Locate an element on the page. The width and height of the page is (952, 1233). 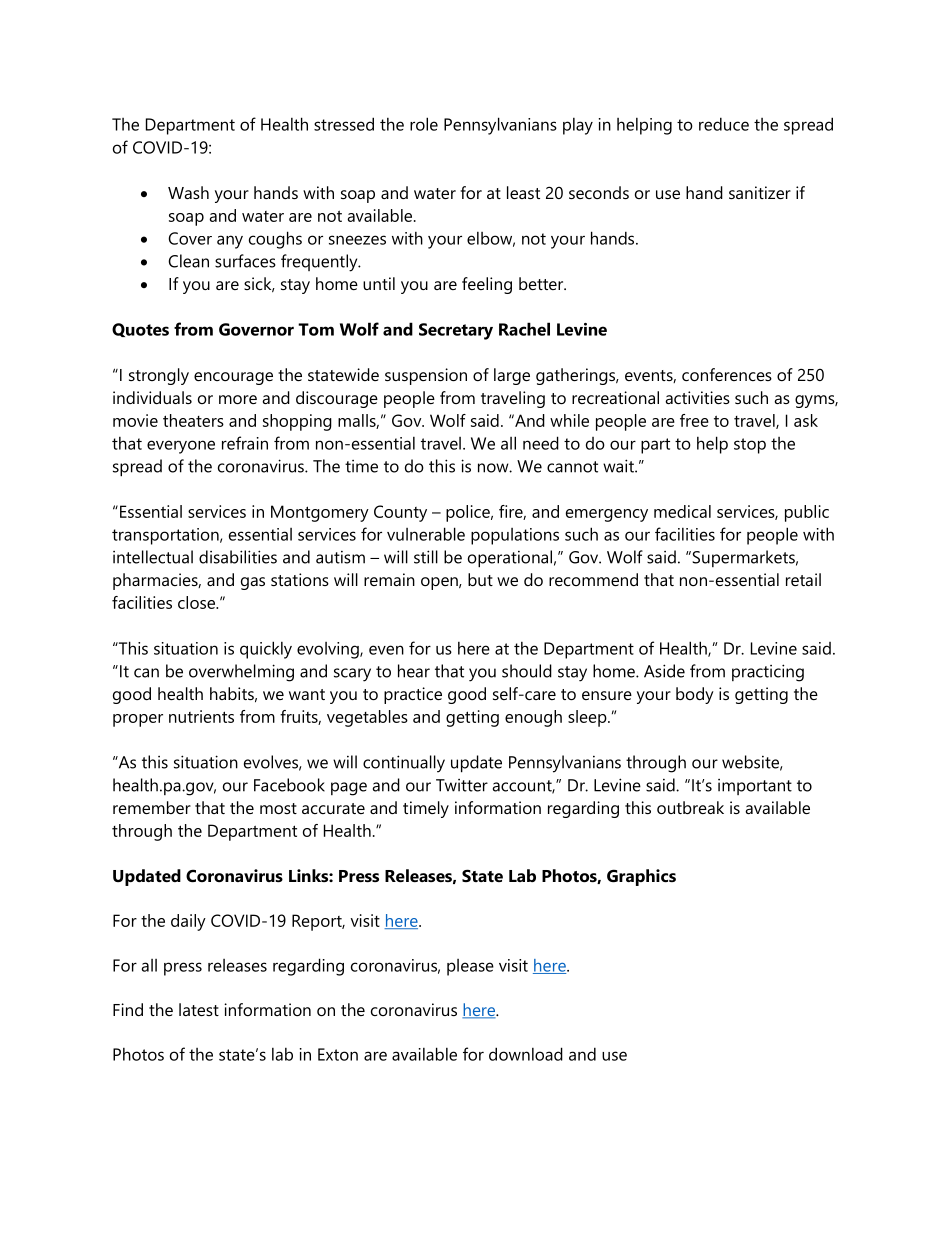
stop is located at coordinates (750, 446).
